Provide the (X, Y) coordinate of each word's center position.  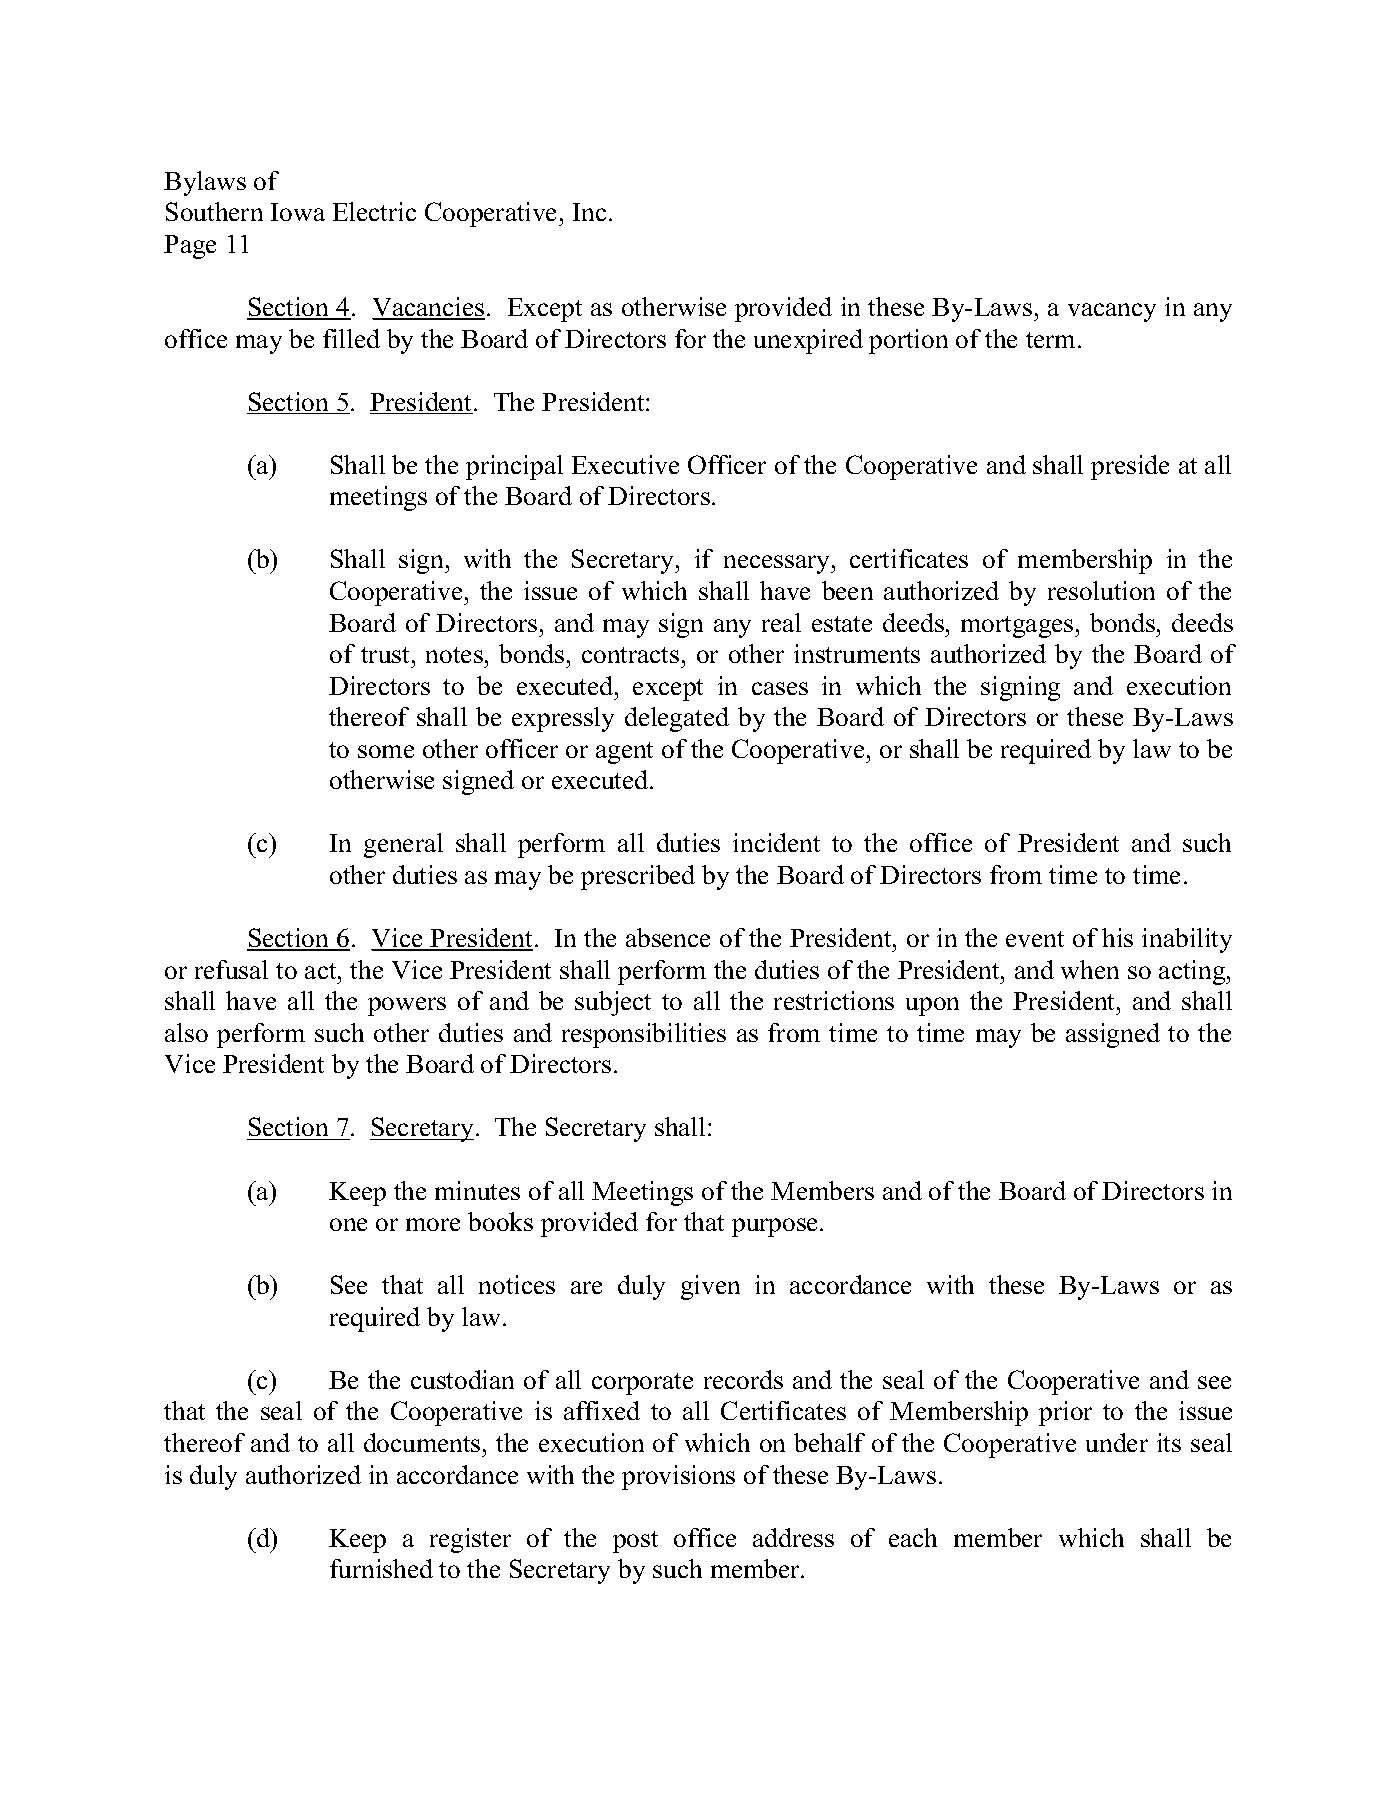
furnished (381, 1568)
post (635, 1542)
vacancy (1112, 312)
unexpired (808, 341)
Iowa (298, 212)
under (1117, 1442)
